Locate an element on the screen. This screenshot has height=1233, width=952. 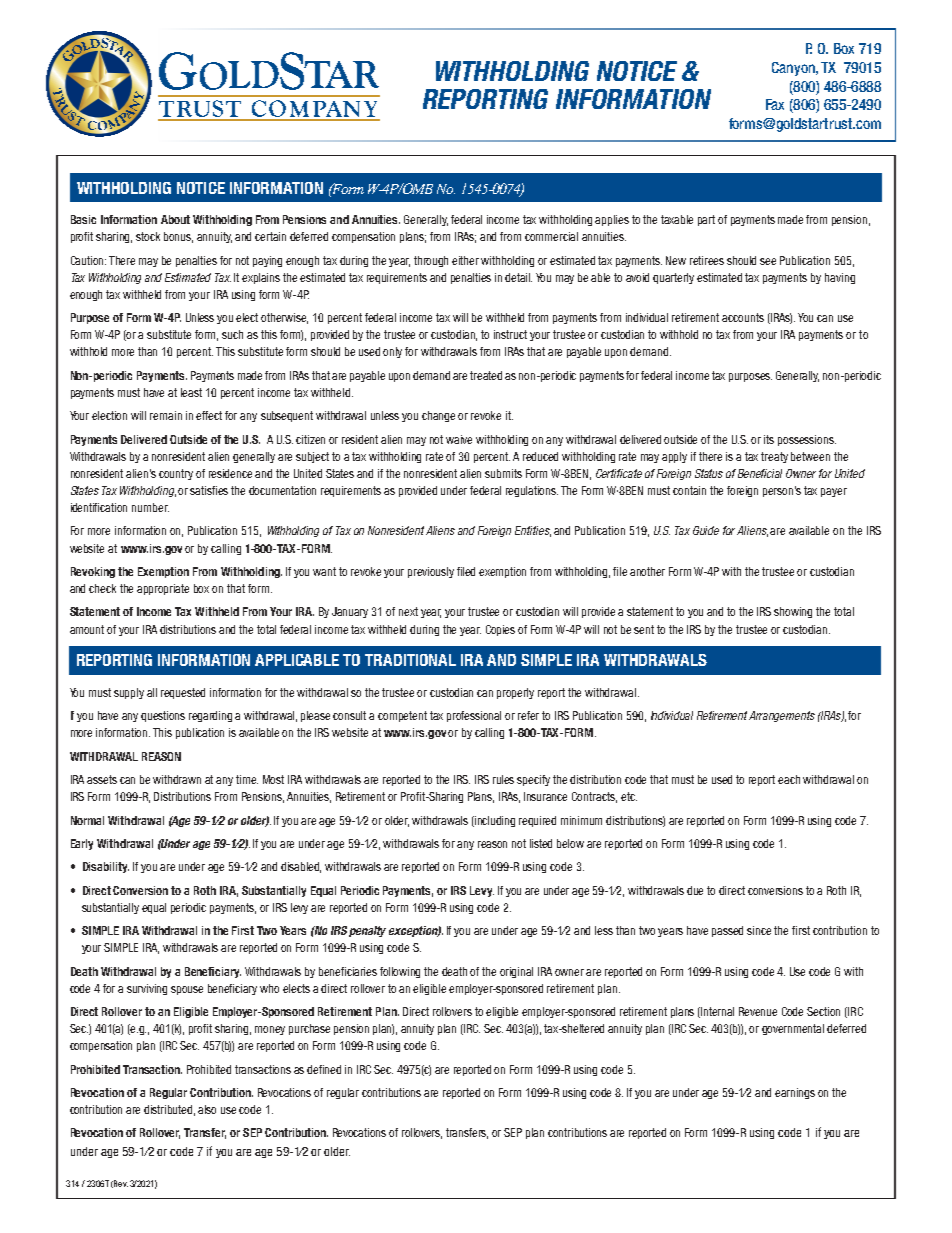
commercial is located at coordinates (551, 236).
